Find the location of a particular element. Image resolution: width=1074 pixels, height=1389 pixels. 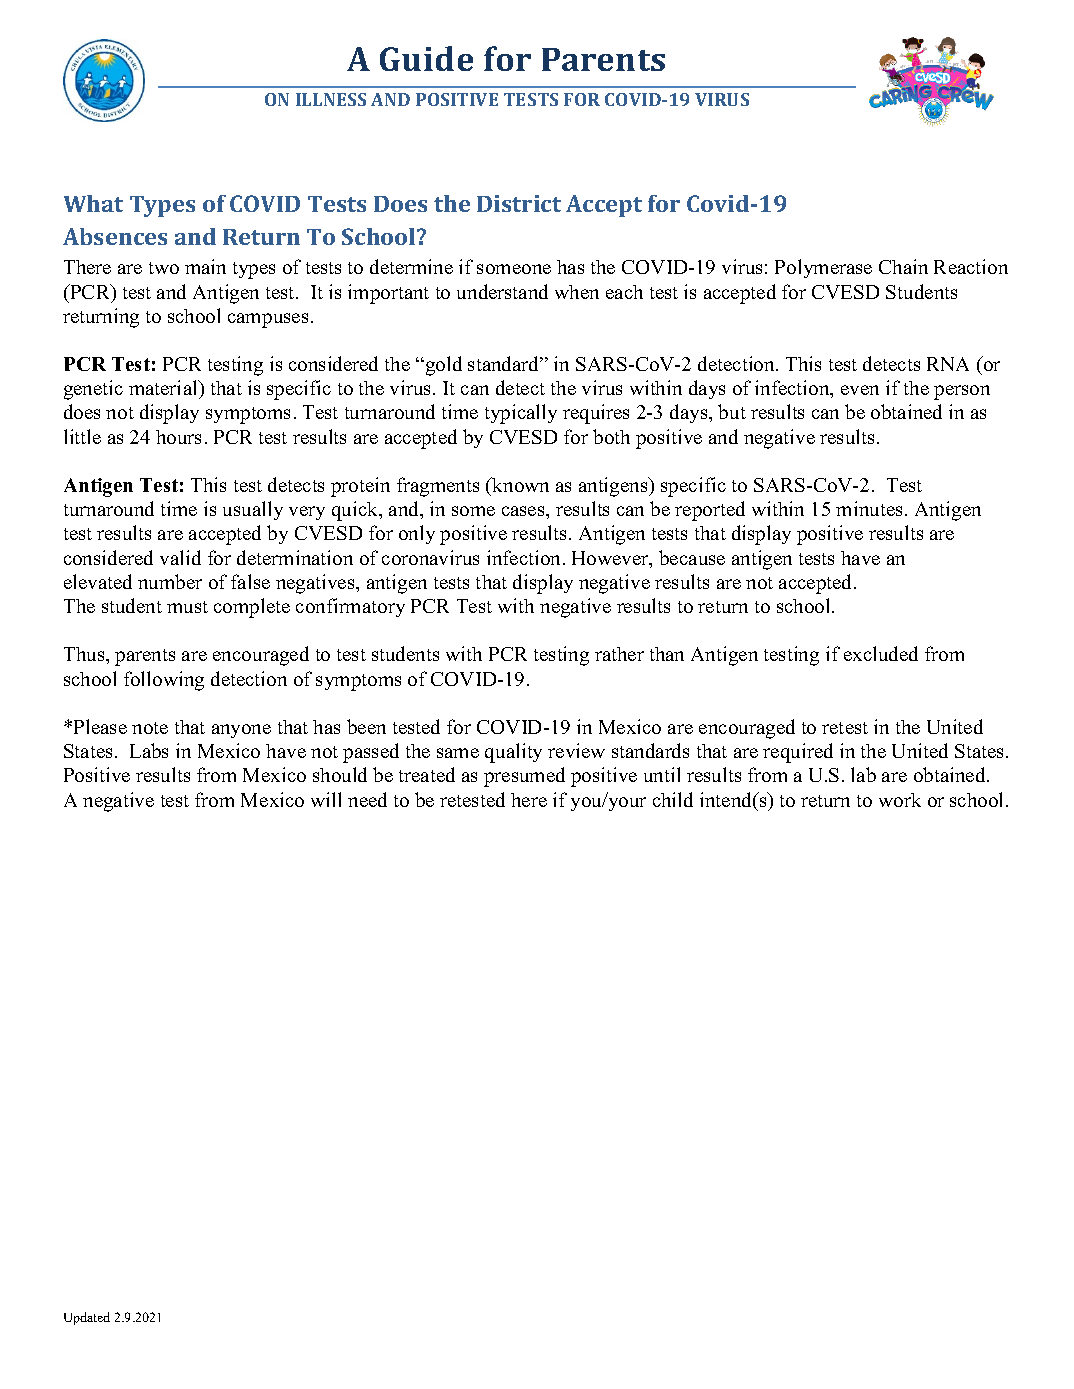

work is located at coordinates (900, 800).
